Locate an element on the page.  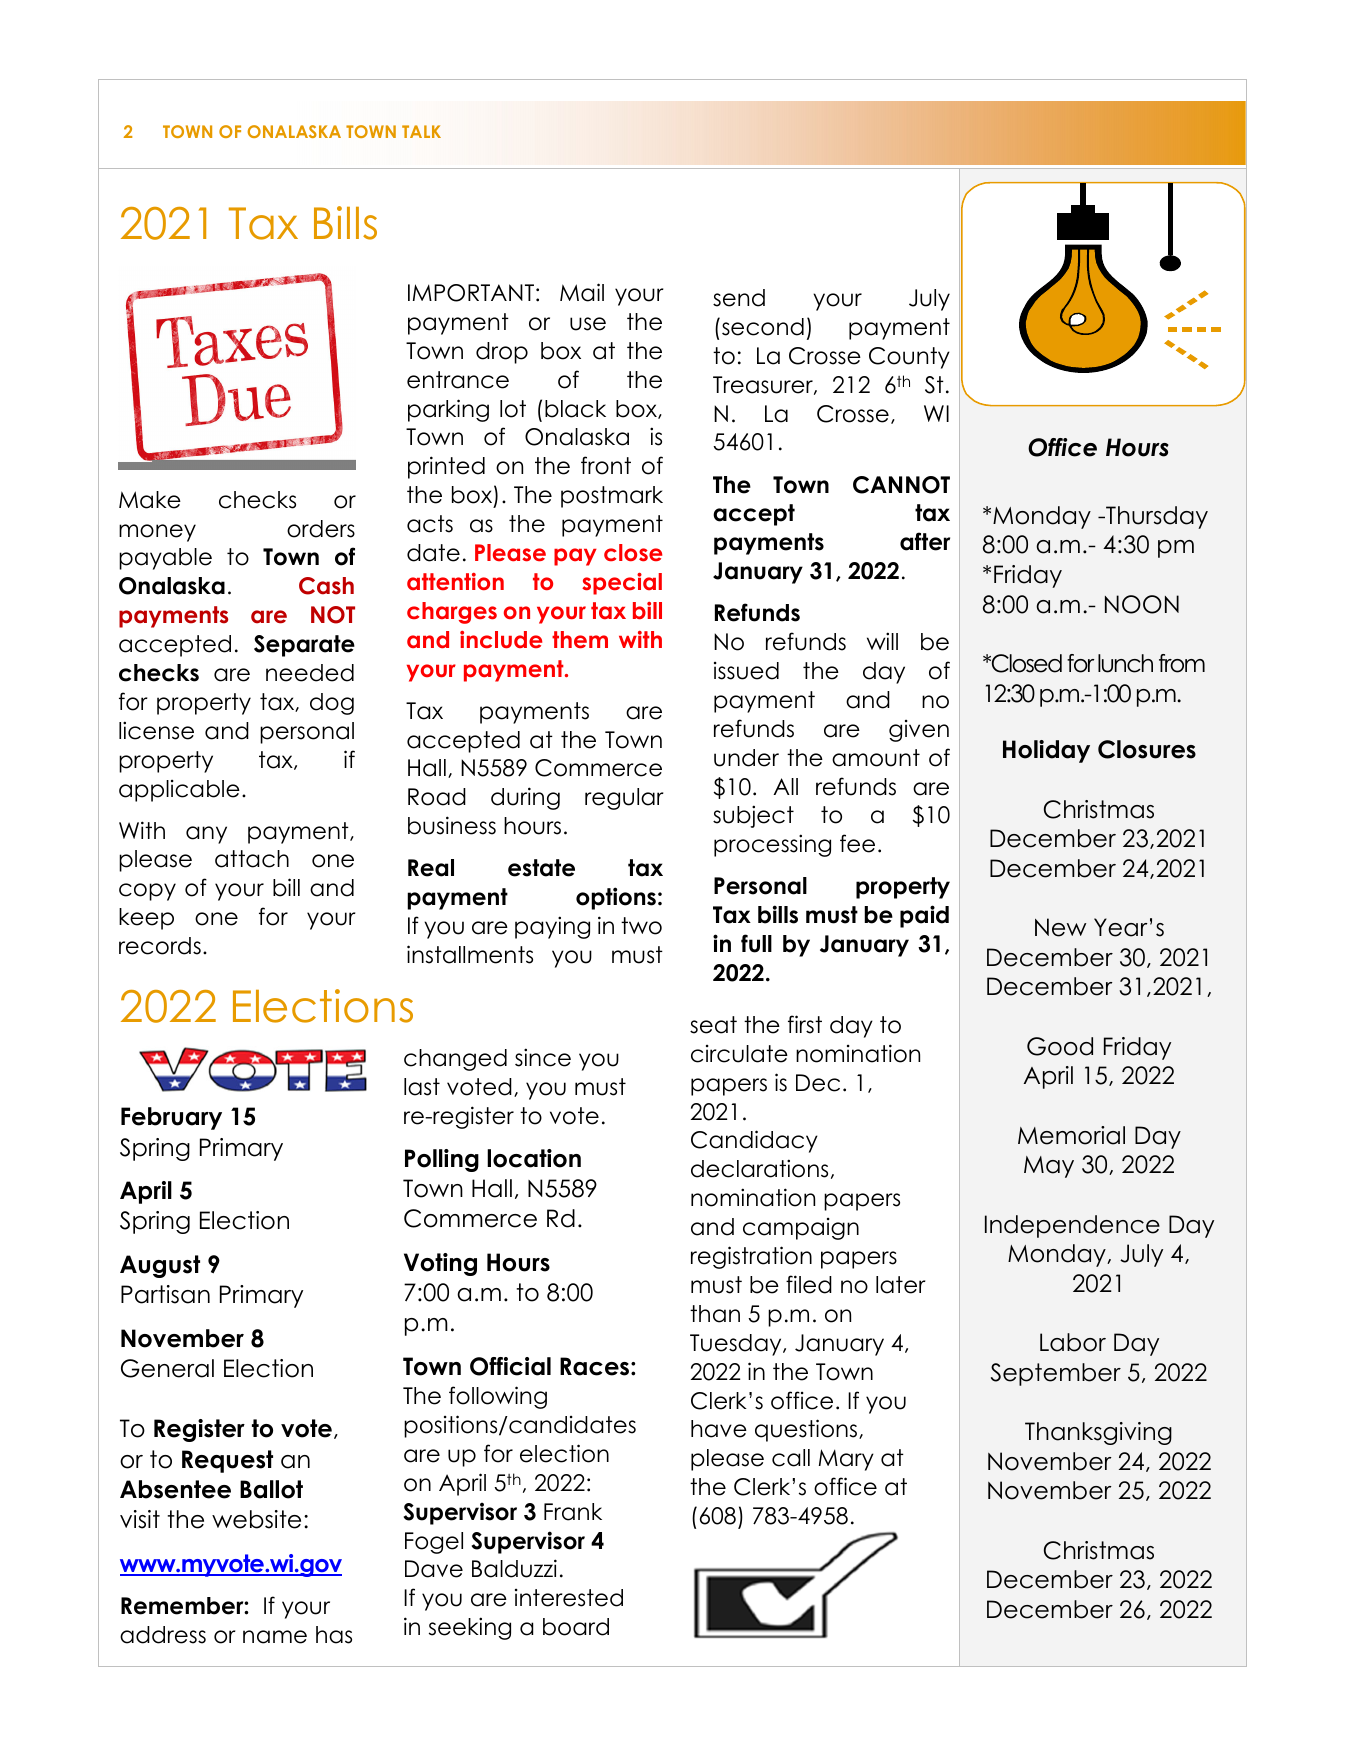
them is located at coordinates (580, 640).
